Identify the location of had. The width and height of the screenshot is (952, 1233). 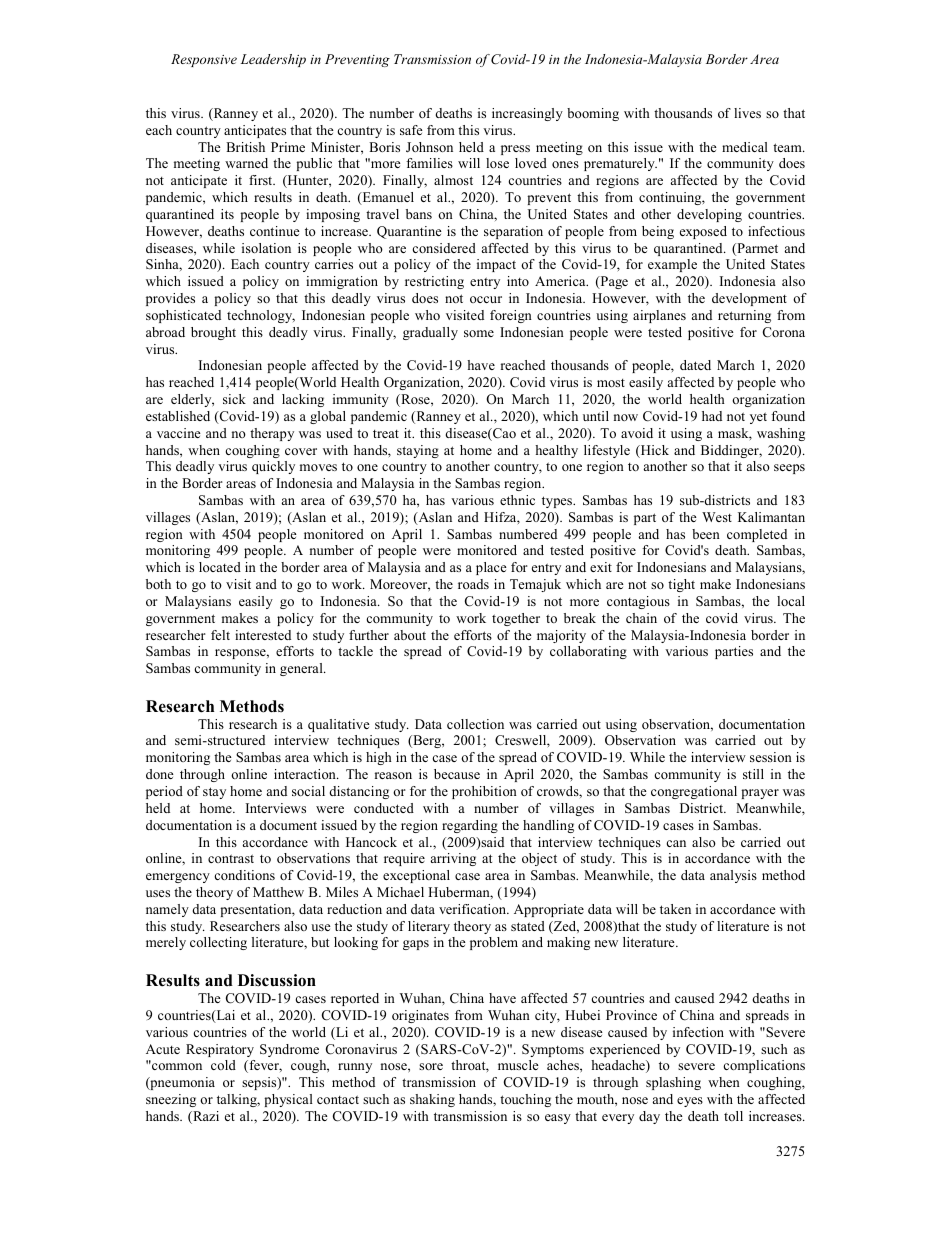
(712, 416).
